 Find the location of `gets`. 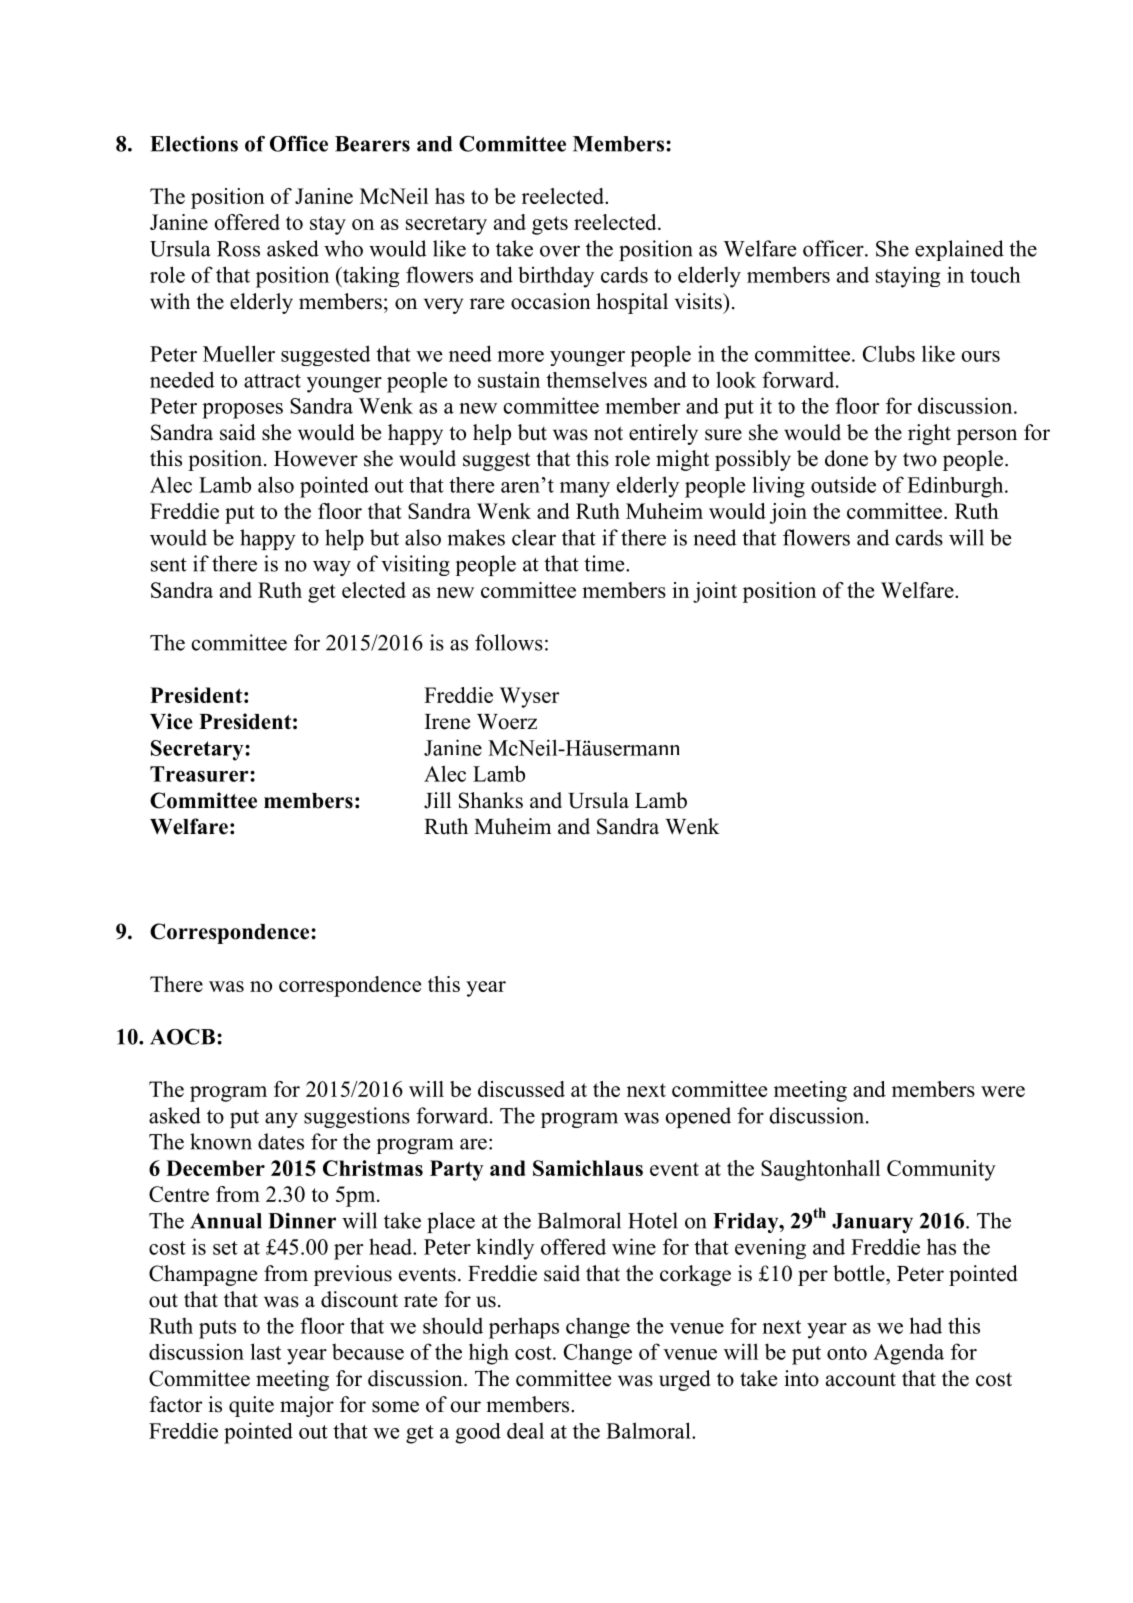

gets is located at coordinates (550, 225).
